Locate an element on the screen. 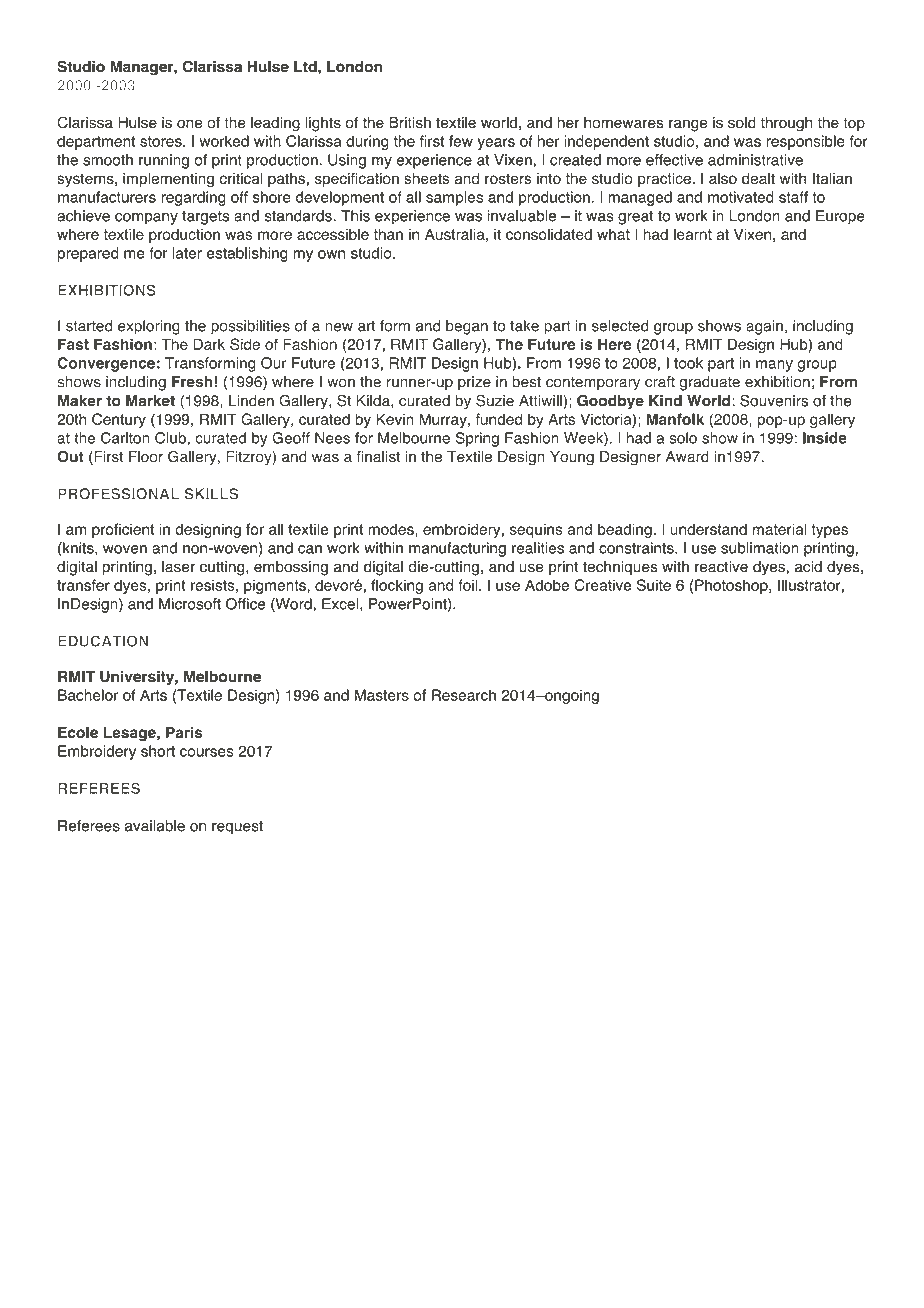 This screenshot has height=1308, width=924. request is located at coordinates (237, 828).
